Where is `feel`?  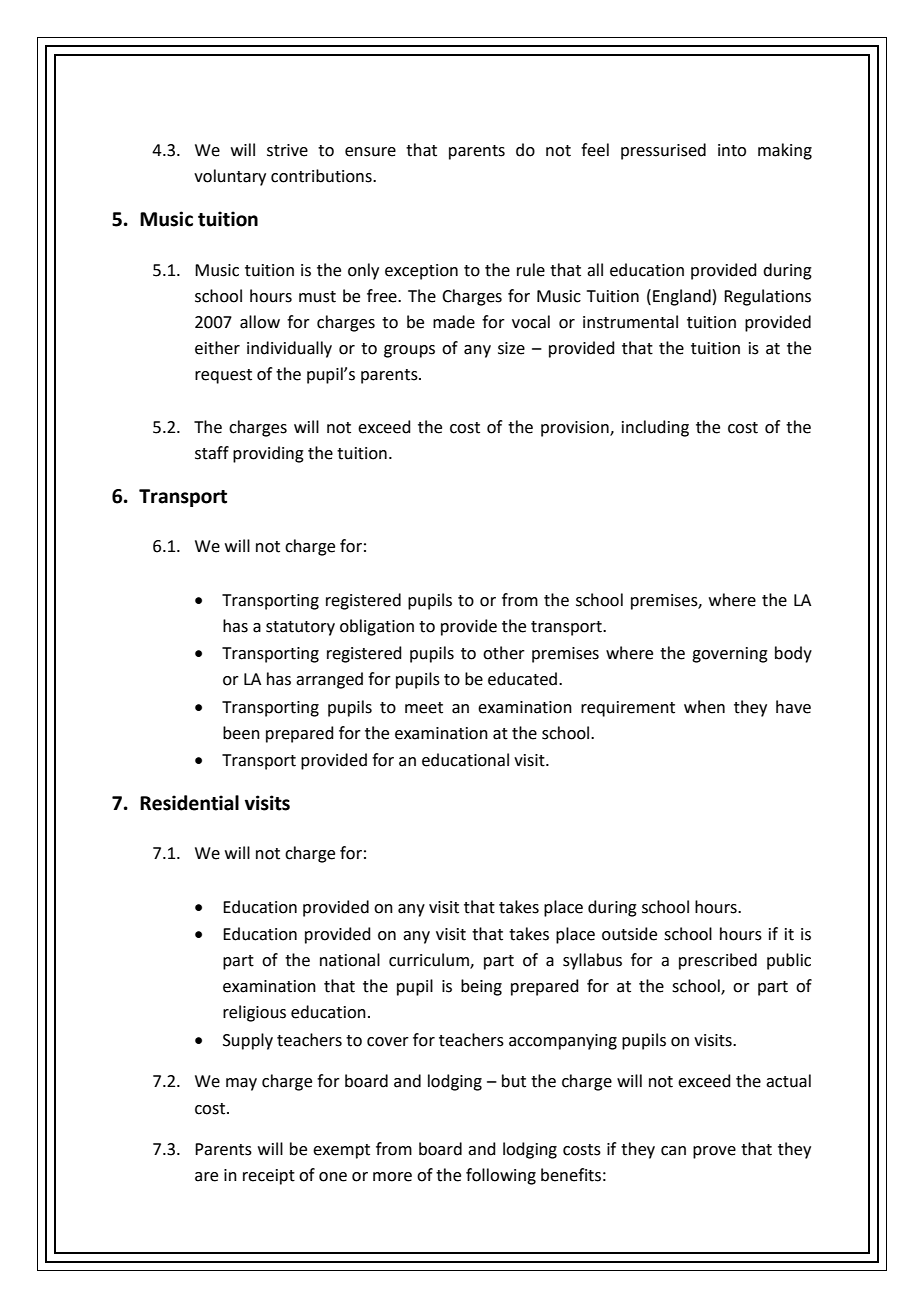 feel is located at coordinates (595, 150).
